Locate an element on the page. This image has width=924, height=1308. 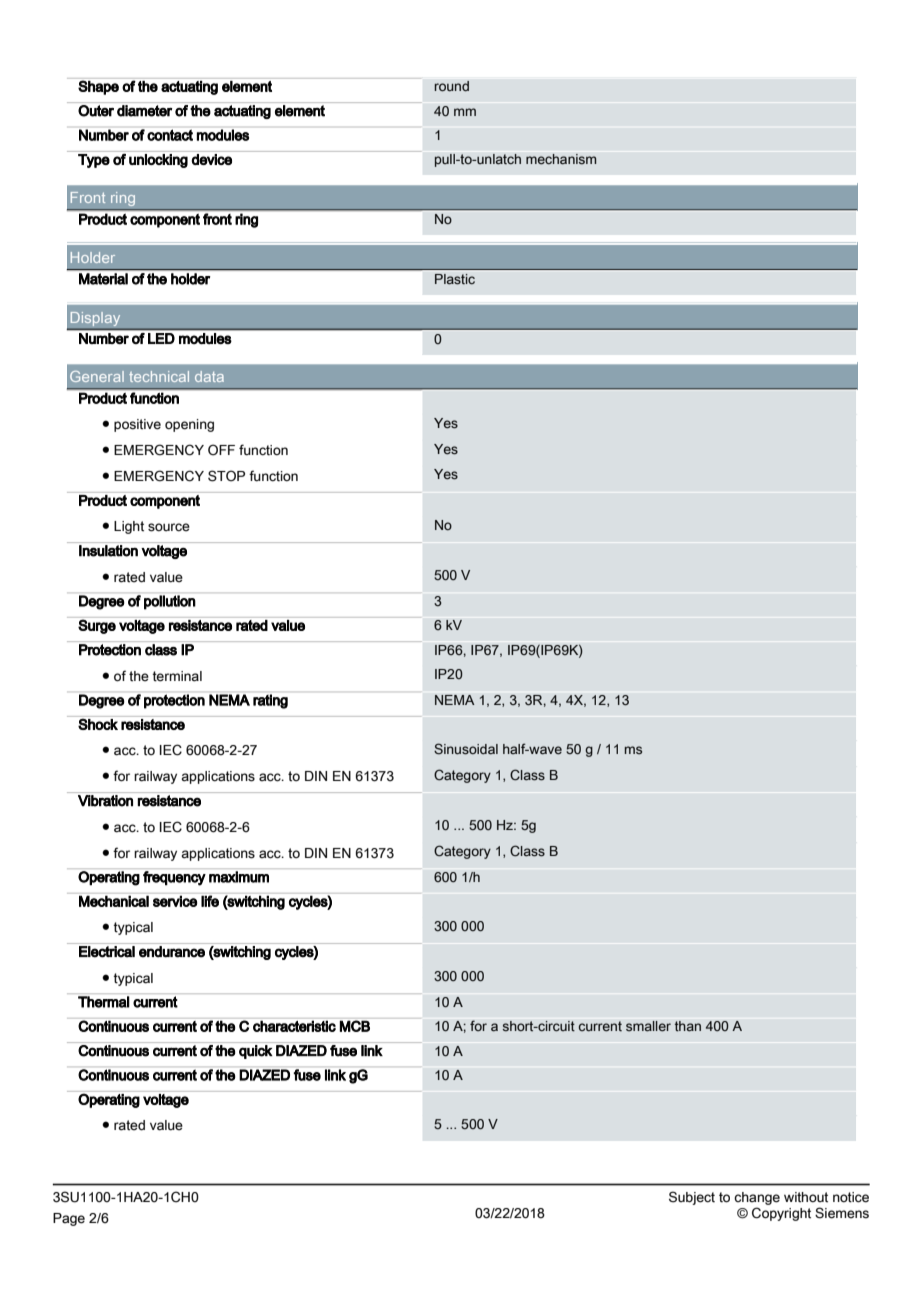
contact is located at coordinates (170, 135).
